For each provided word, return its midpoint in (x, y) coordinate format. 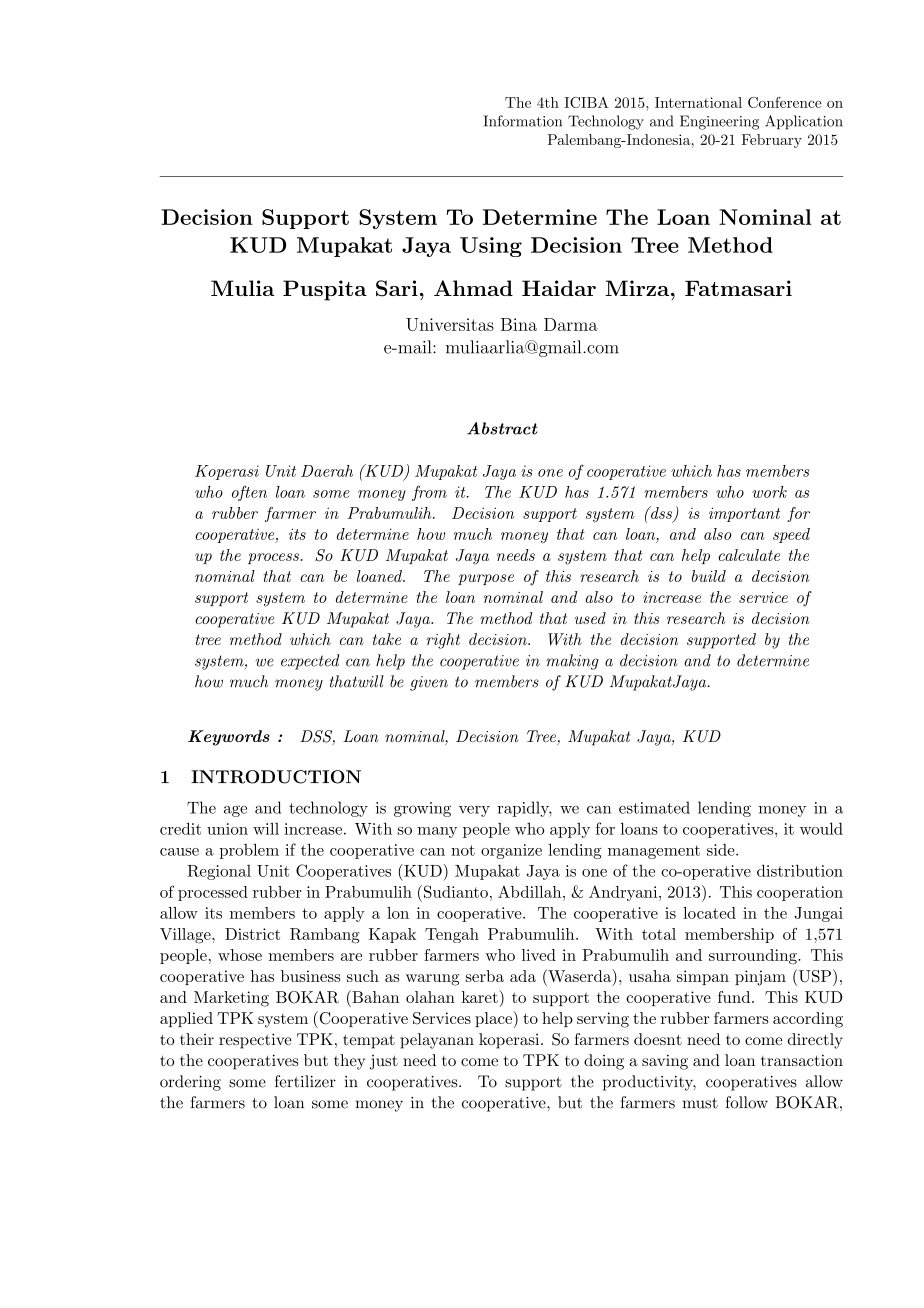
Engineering (719, 122)
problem (249, 851)
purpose (486, 579)
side (720, 850)
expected (310, 662)
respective (255, 1041)
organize (511, 851)
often (249, 493)
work (769, 492)
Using (491, 247)
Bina (519, 324)
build (709, 576)
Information (523, 121)
